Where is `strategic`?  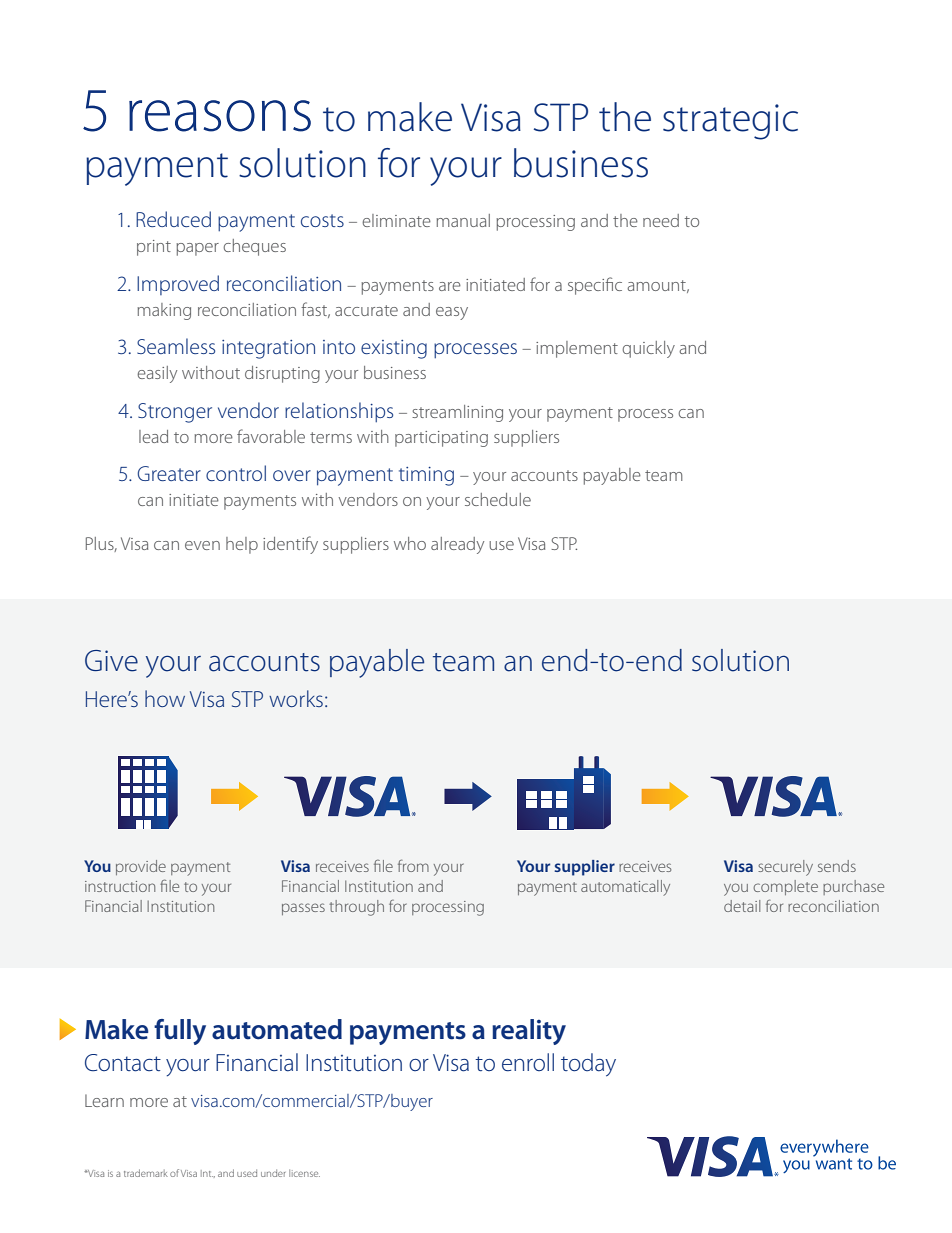 strategic is located at coordinates (730, 122).
